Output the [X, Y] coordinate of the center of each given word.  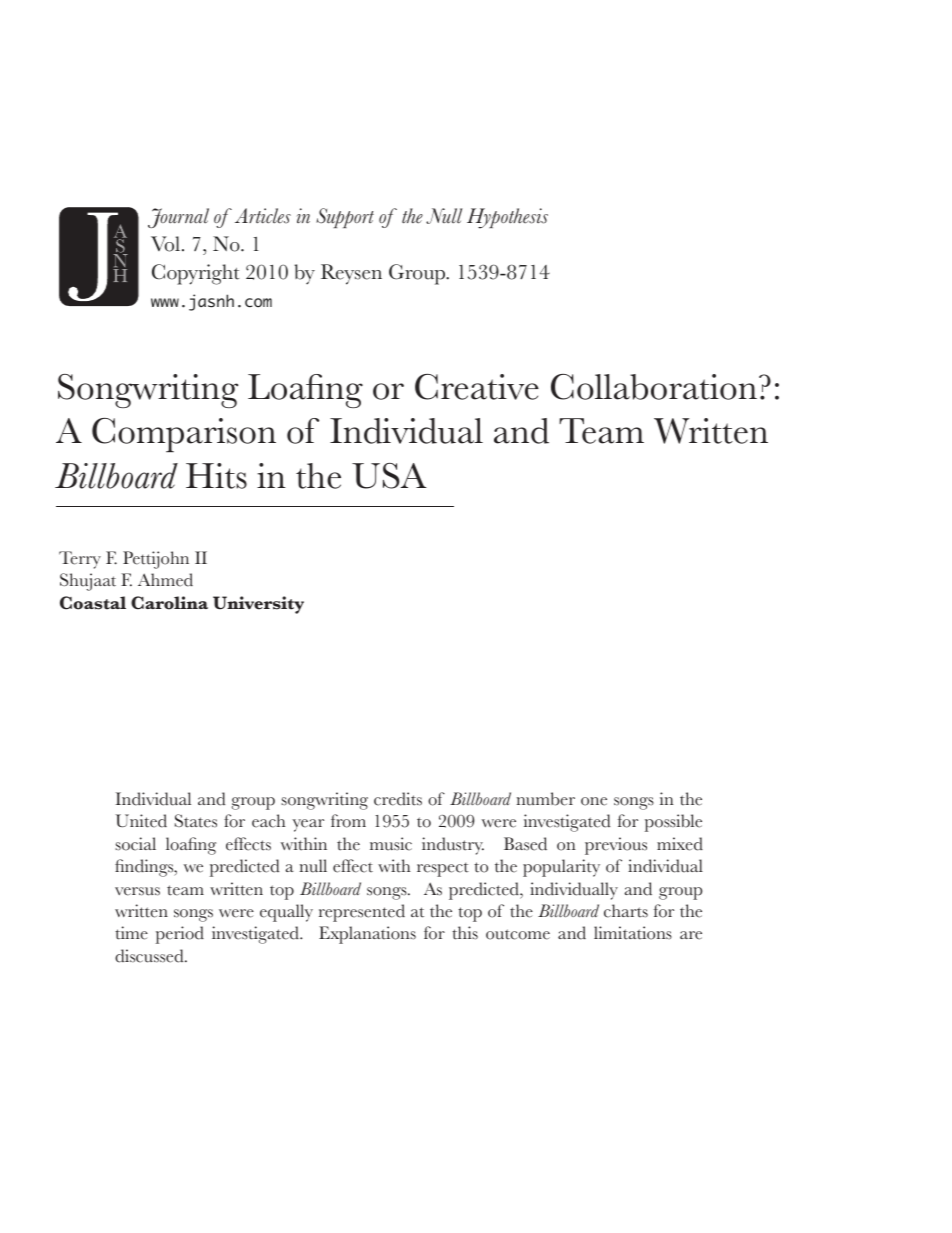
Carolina [169, 603]
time [131, 933]
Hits [216, 476]
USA [389, 476]
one [594, 801]
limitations [633, 933]
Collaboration [654, 387]
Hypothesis [507, 218]
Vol [165, 244]
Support [345, 218]
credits [398, 799]
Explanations [367, 935]
